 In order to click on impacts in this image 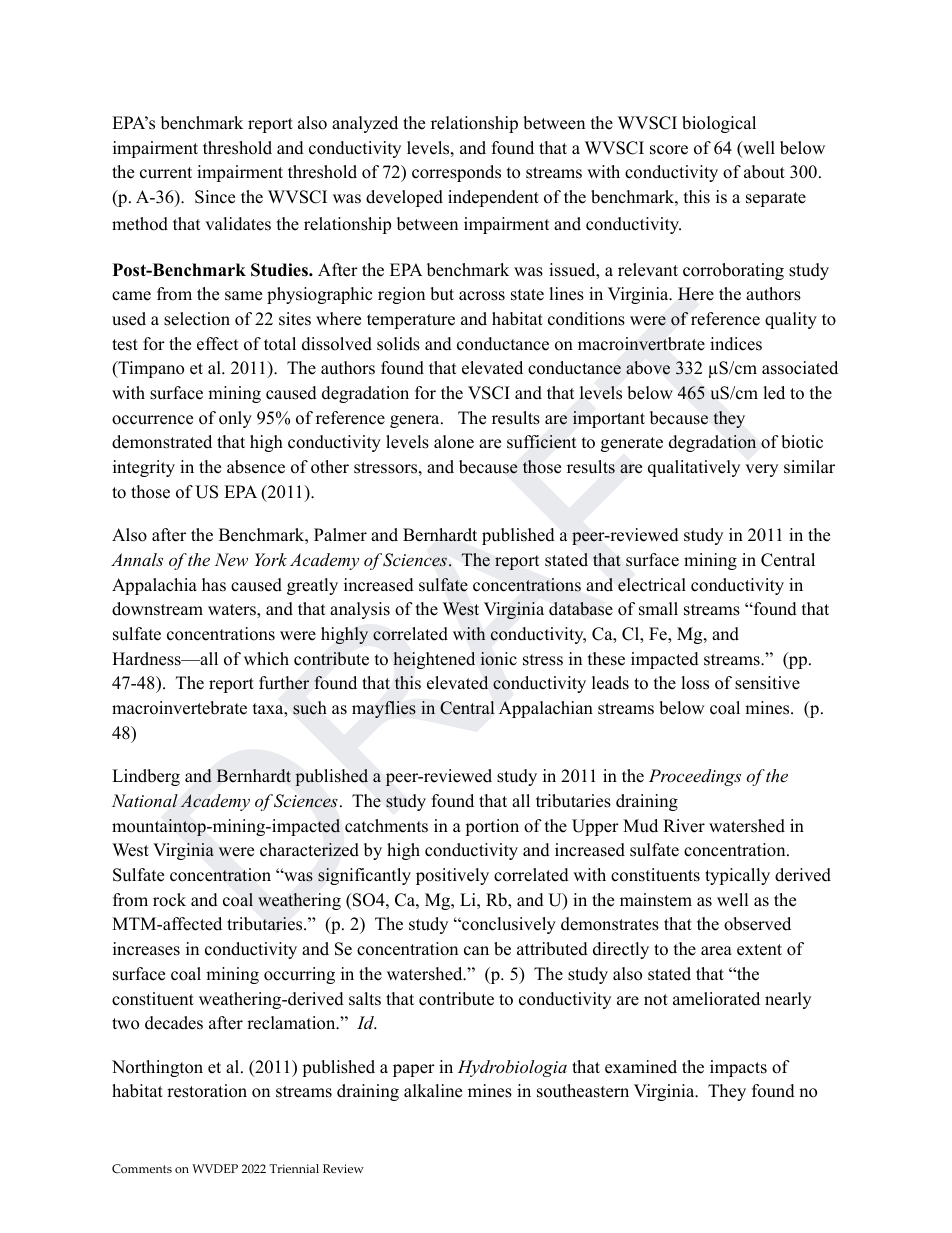, I will do `click(738, 1068)`.
